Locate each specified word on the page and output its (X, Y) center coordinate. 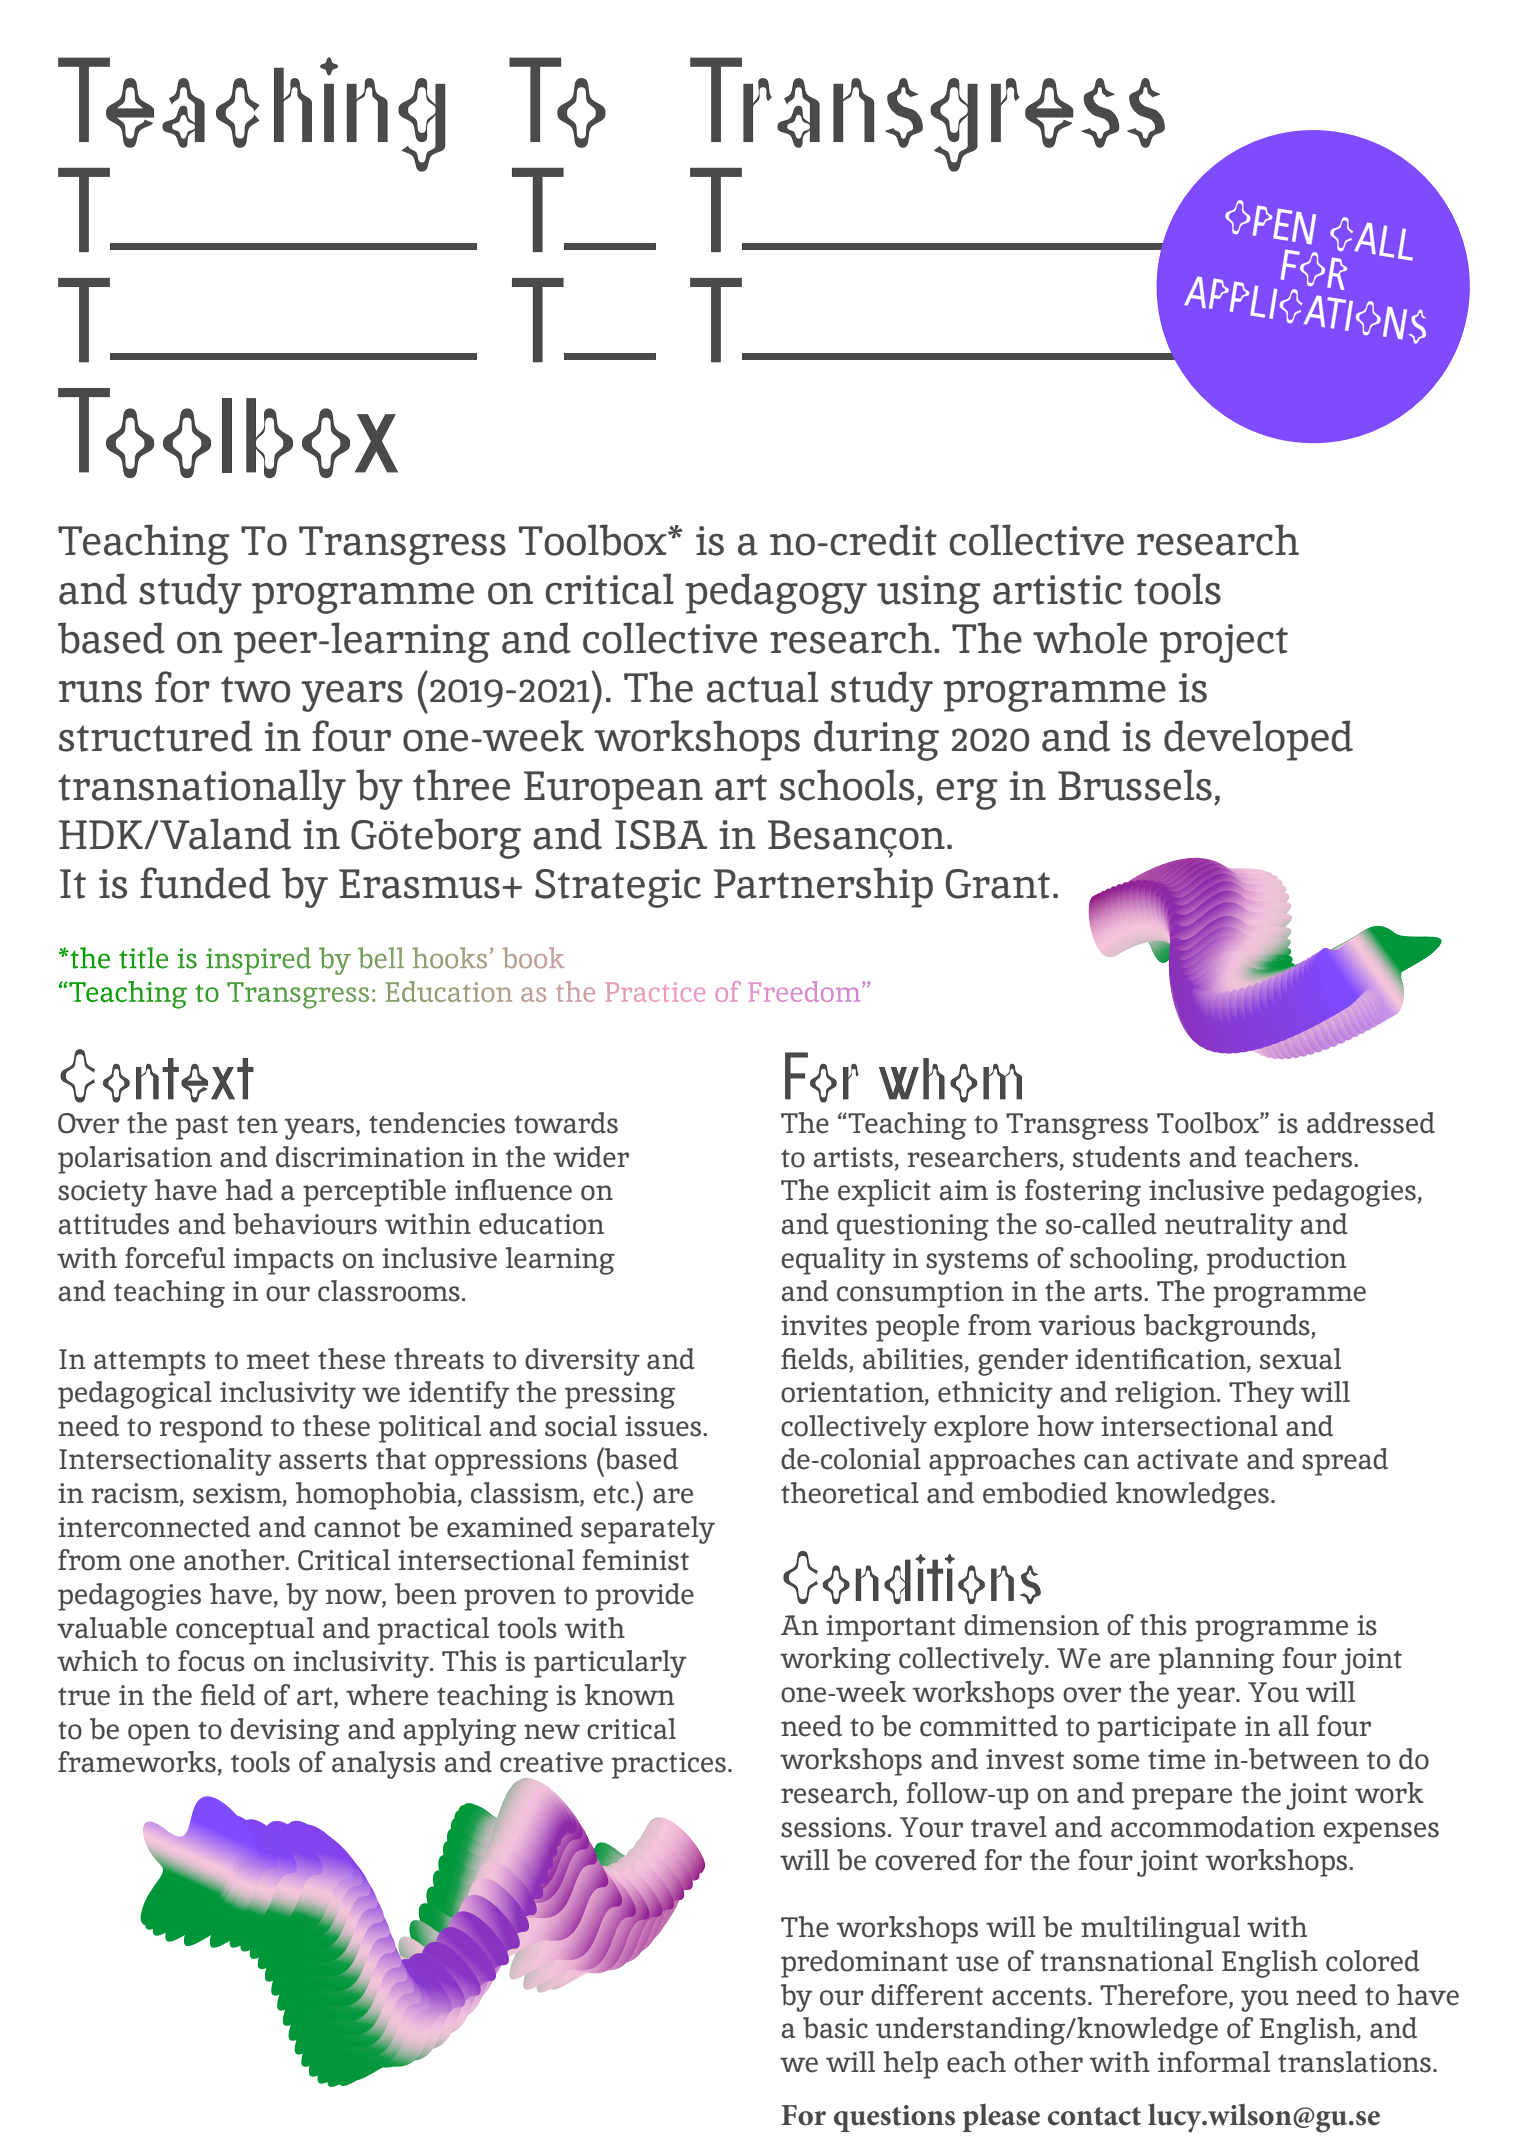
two (255, 689)
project (1224, 643)
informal (1214, 2062)
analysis (384, 1765)
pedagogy (776, 593)
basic (835, 2028)
